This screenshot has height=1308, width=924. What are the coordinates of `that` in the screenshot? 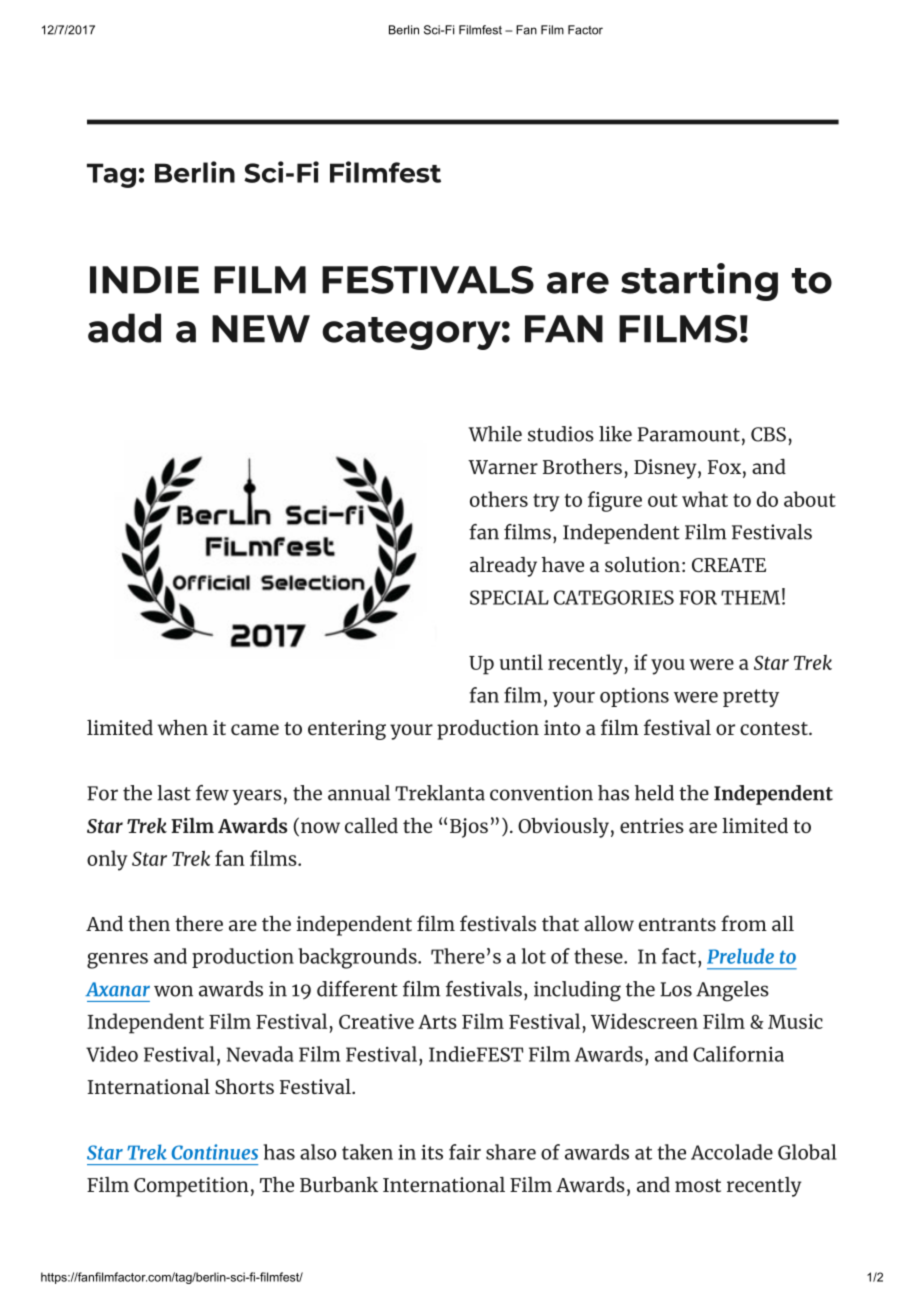 It's located at (560, 923).
